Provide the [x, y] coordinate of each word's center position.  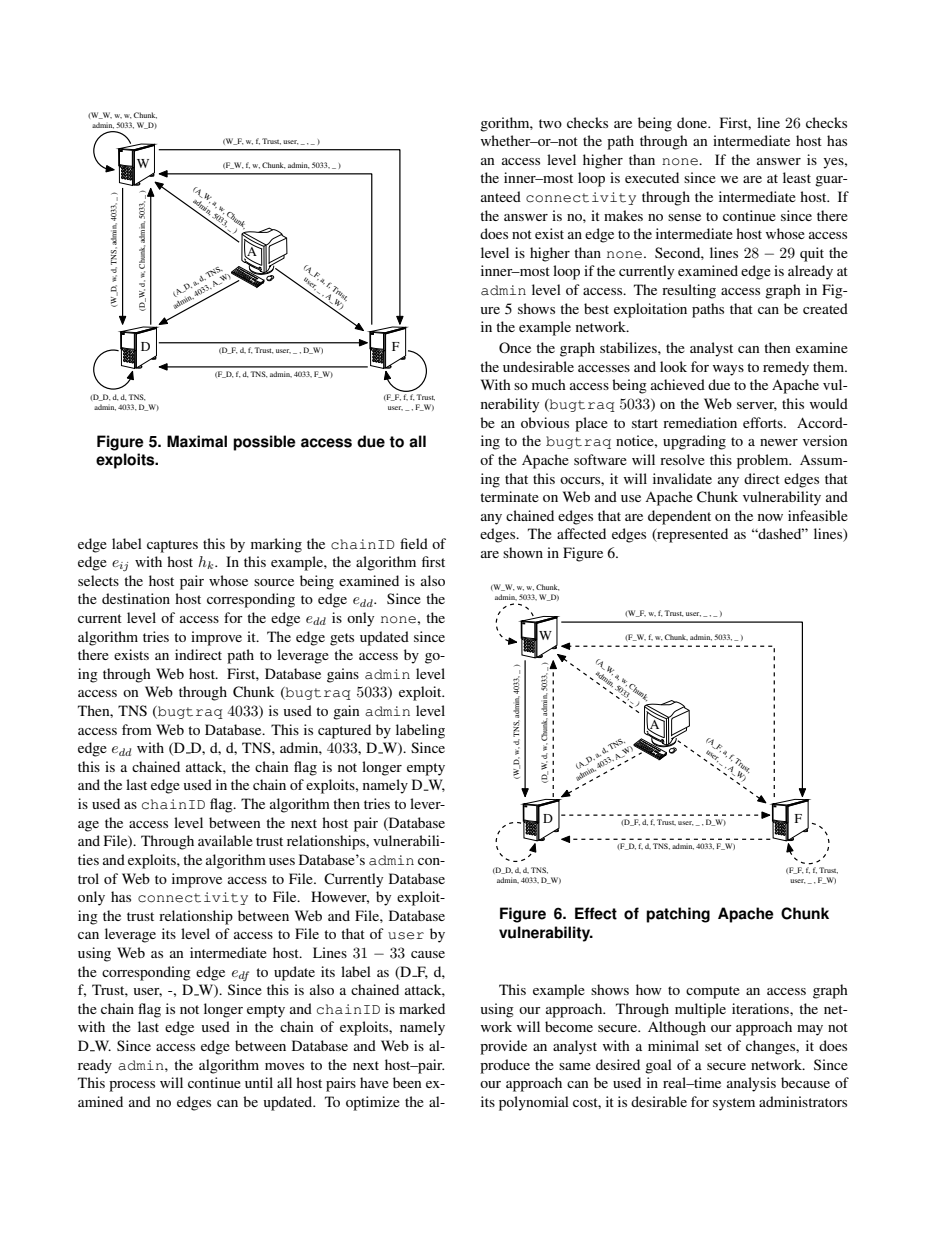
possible [264, 443]
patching [678, 915]
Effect [596, 913]
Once [515, 347]
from [137, 729]
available [225, 840]
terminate [509, 496]
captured [344, 731]
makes [623, 215]
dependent [679, 517]
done [693, 122]
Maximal [197, 441]
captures [172, 546]
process [132, 1086]
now [770, 517]
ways [728, 370]
